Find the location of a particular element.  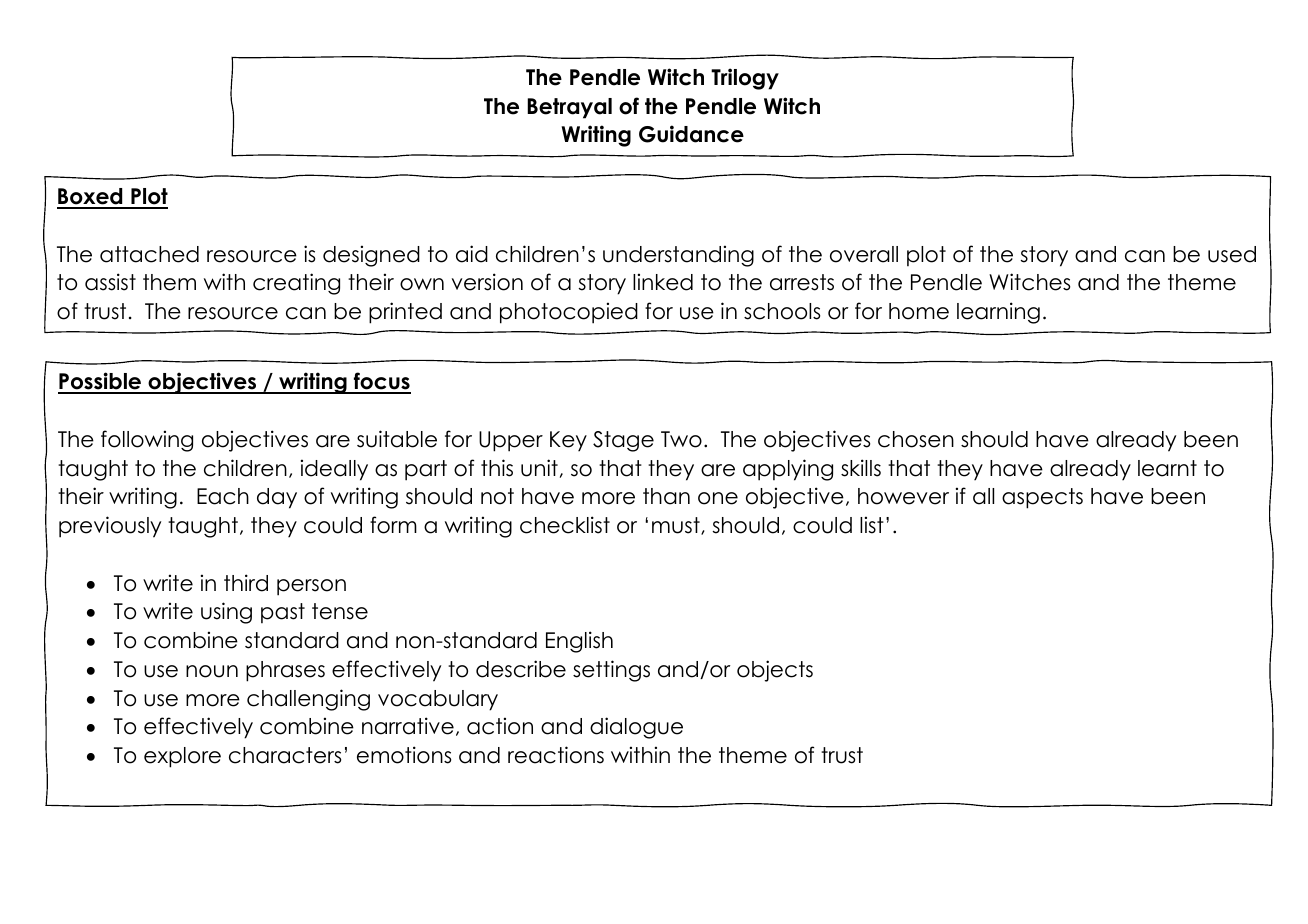

Trilogy is located at coordinates (745, 79).
